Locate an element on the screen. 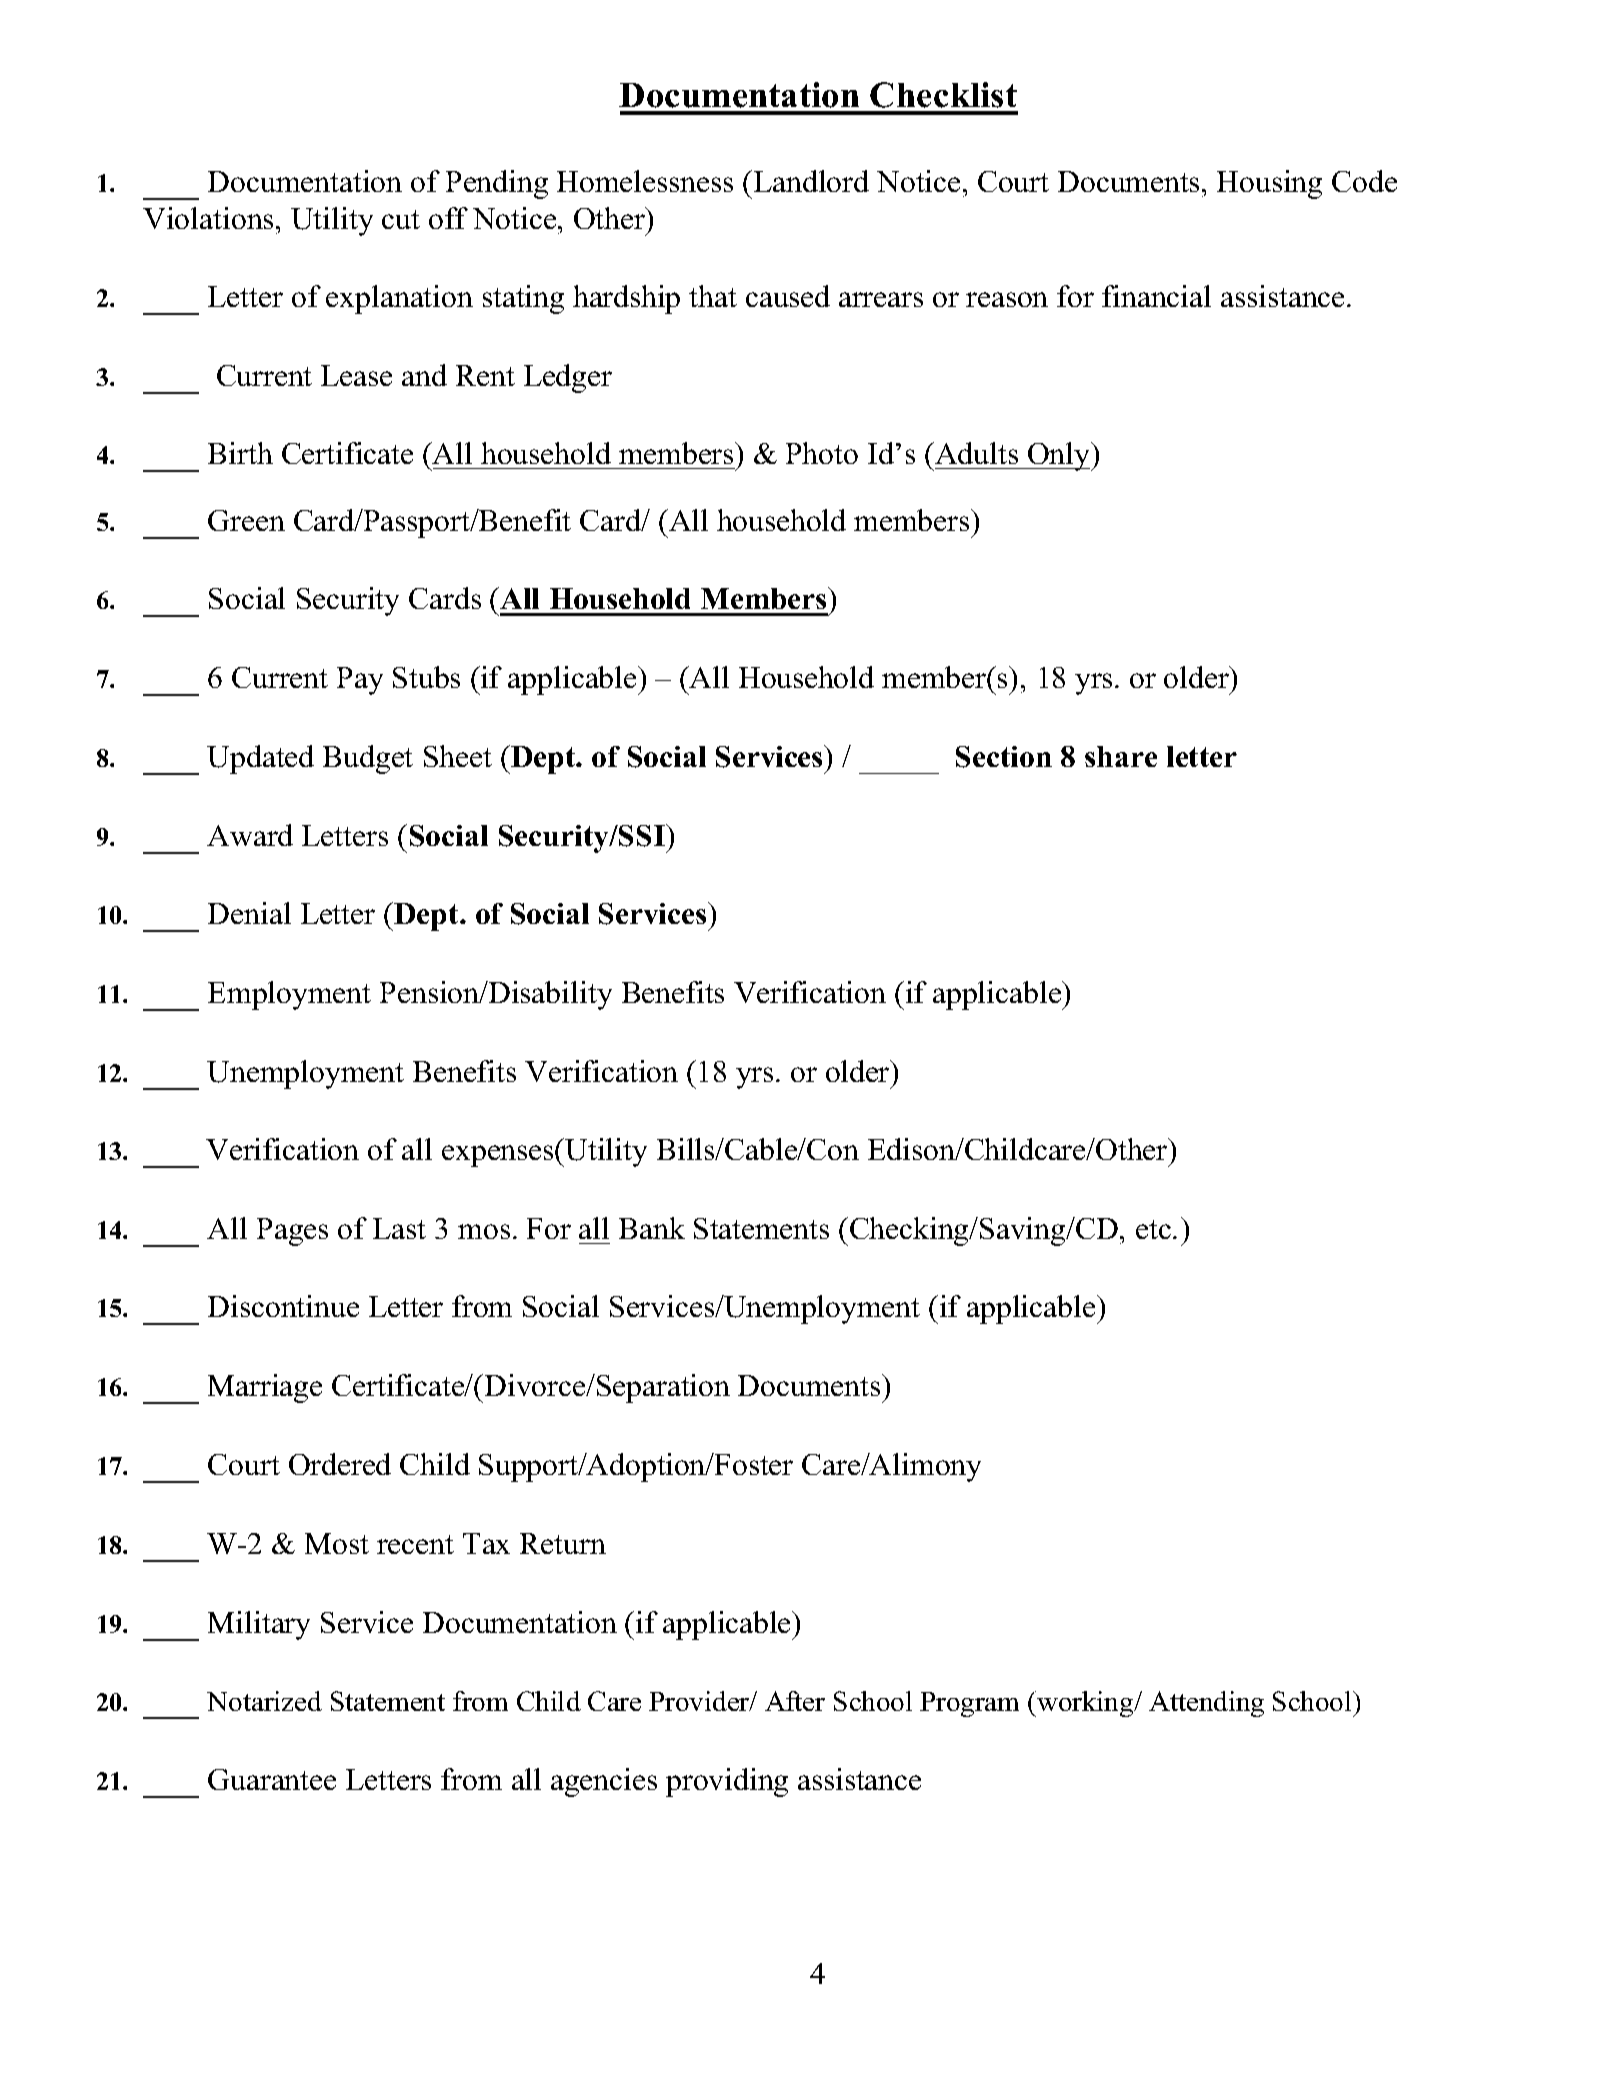  Section is located at coordinates (1004, 757).
